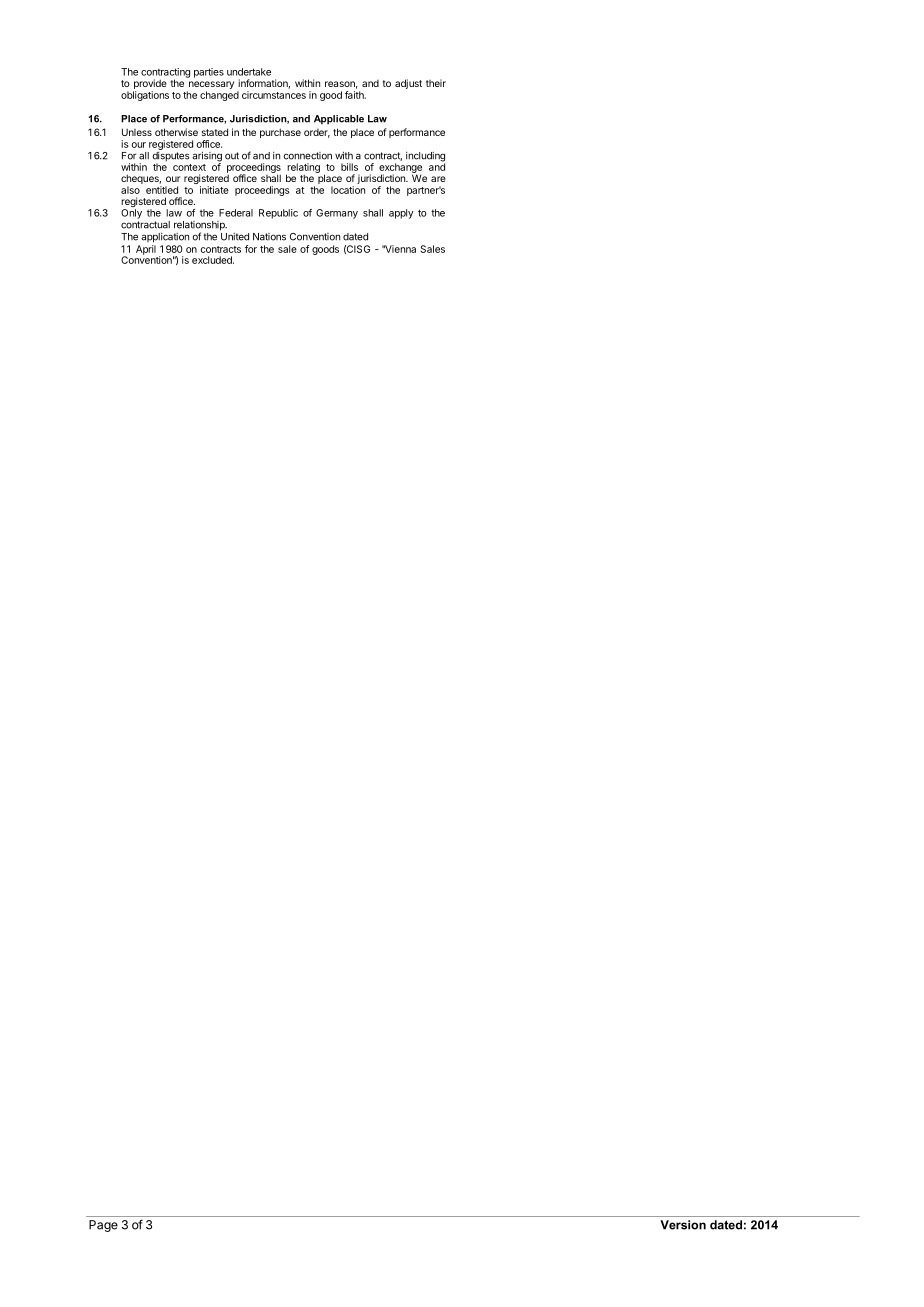  I want to click on Page, so click(103, 1226).
